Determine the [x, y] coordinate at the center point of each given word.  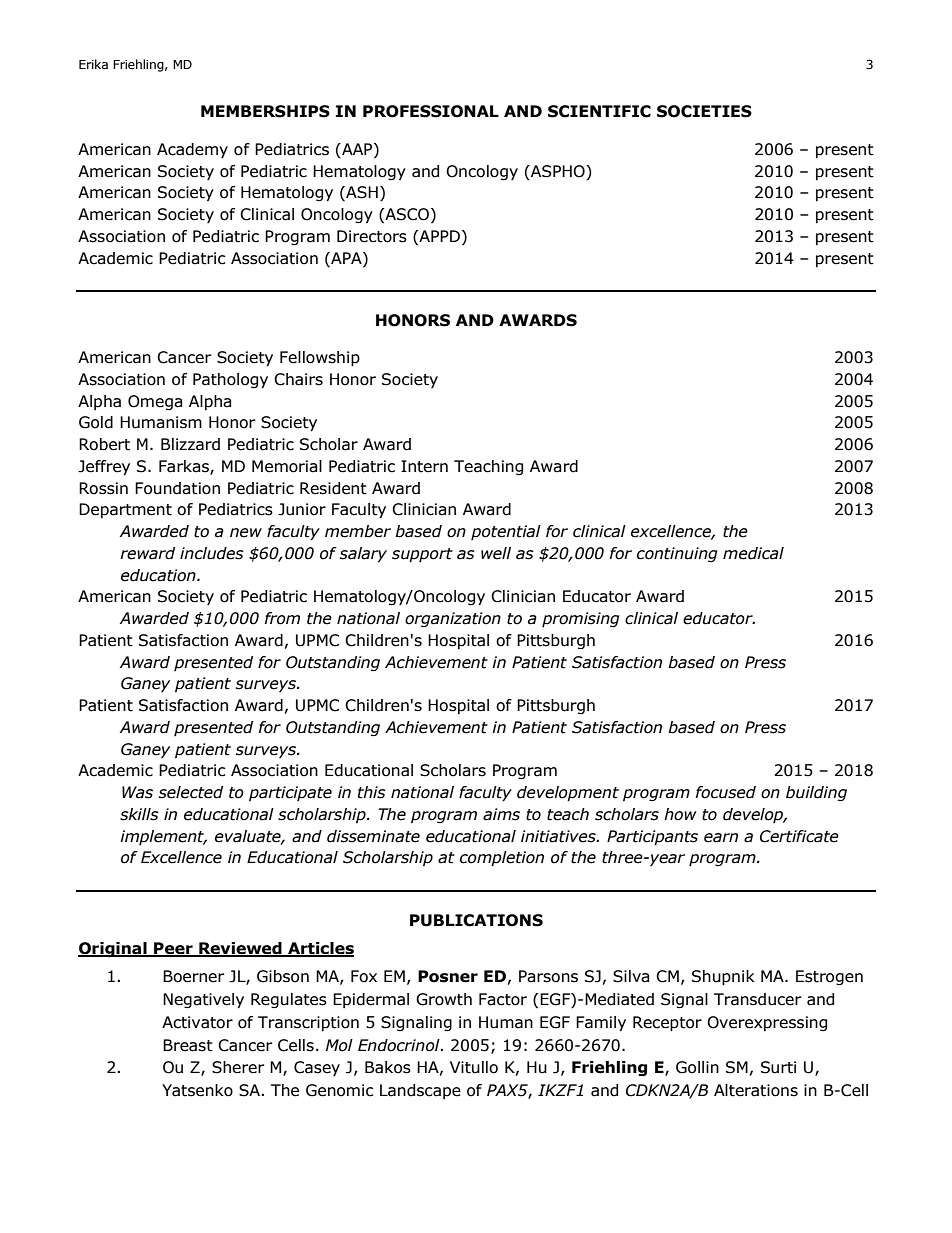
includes [212, 553]
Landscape [420, 1091]
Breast [188, 1045]
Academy [192, 150]
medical [753, 553]
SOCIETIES [704, 111]
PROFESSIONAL [431, 111]
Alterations [756, 1090]
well [496, 553]
